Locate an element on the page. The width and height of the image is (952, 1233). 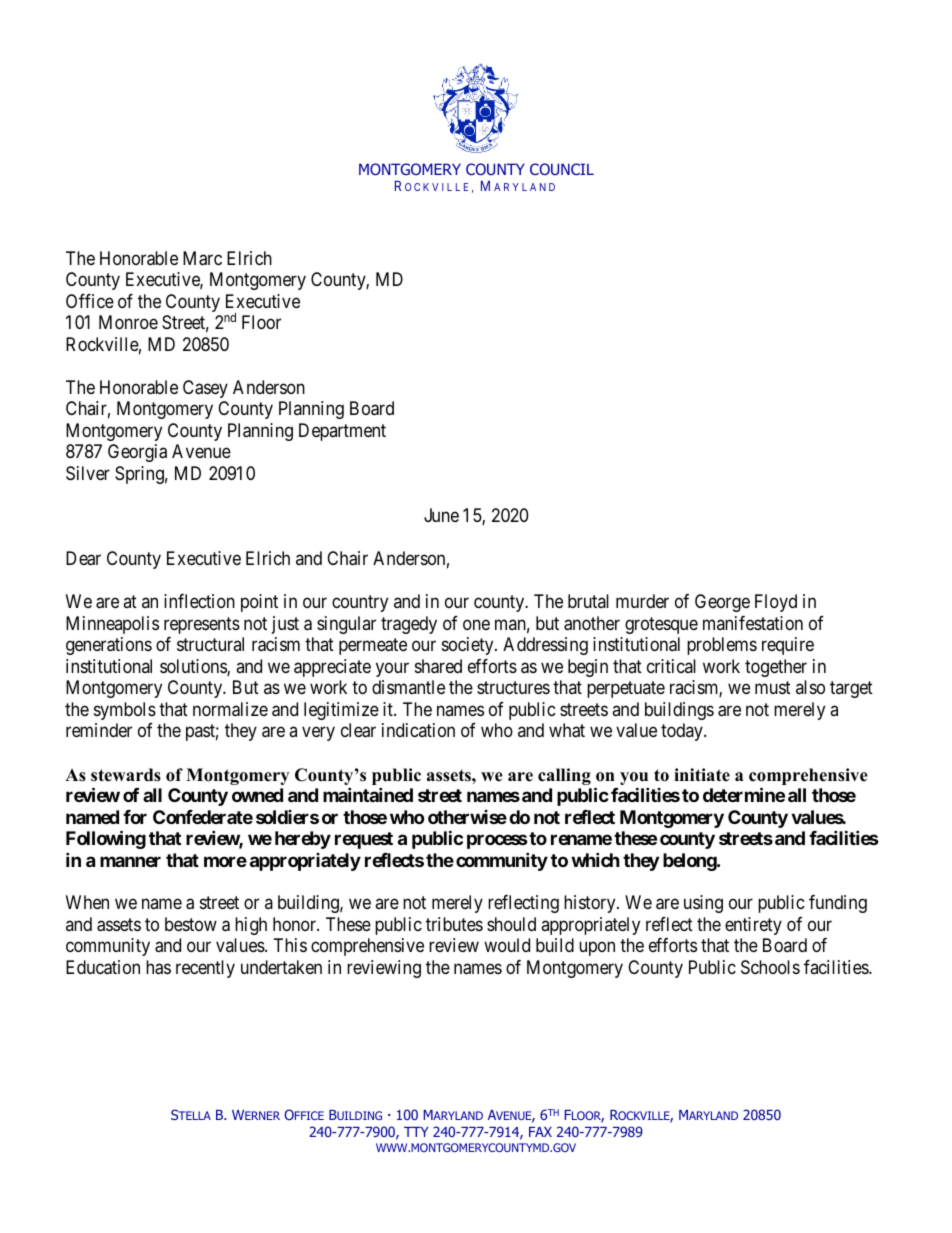
stewards is located at coordinates (126, 775).
